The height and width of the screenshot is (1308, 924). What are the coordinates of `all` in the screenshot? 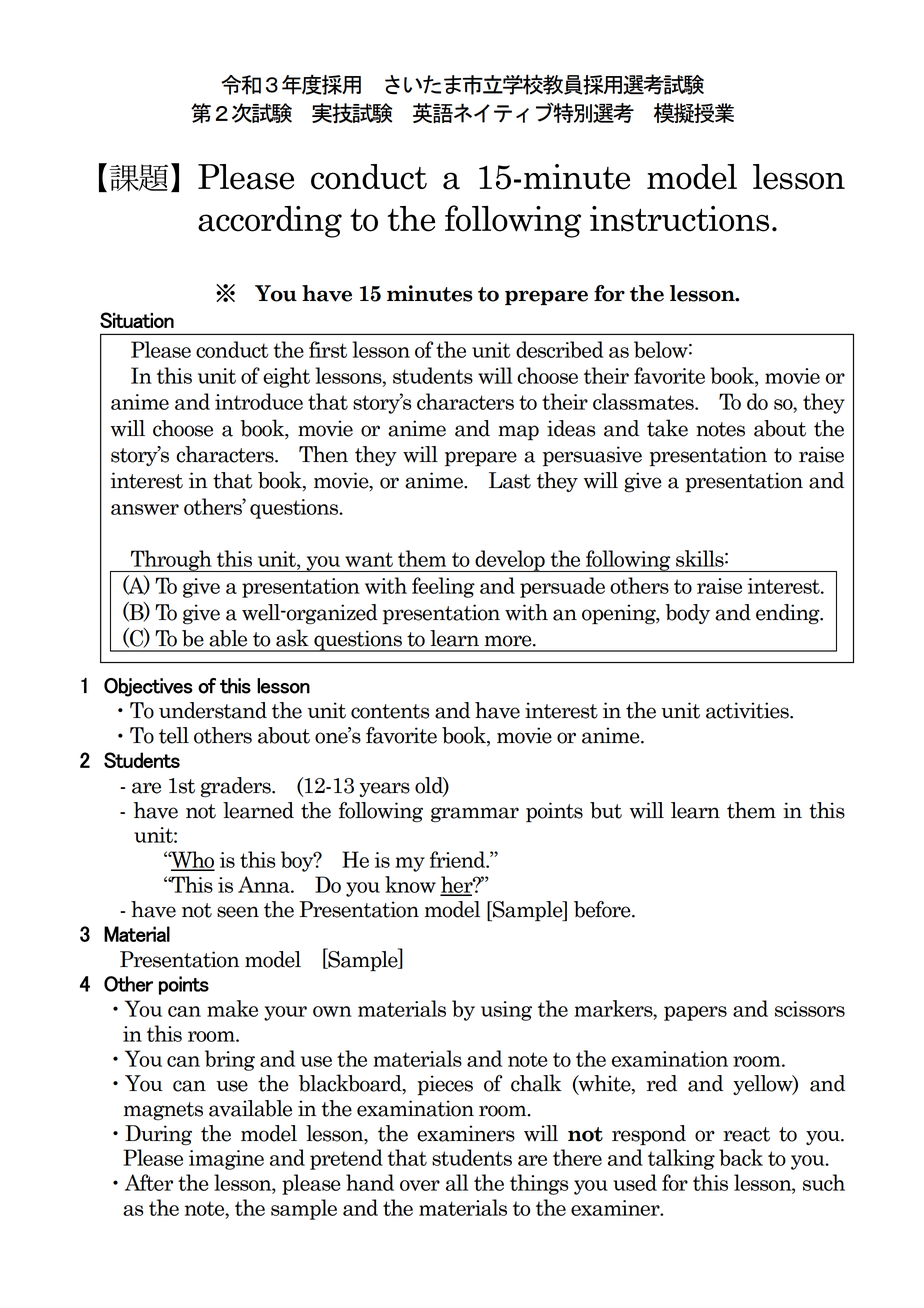 It's located at (457, 1182).
